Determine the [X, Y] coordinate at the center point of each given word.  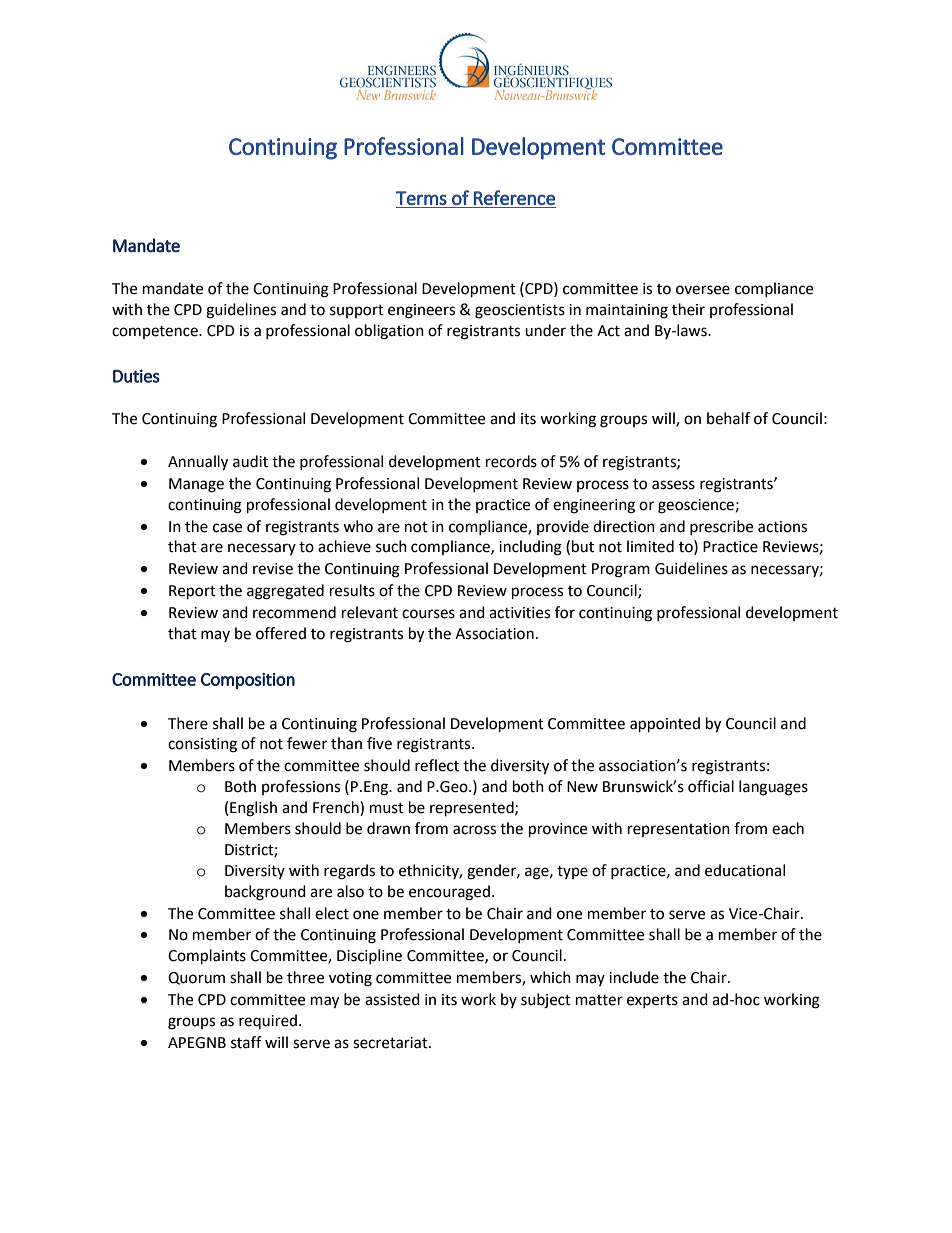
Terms [421, 198]
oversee [703, 290]
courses [428, 614]
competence [156, 332]
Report [192, 592]
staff [246, 1042]
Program [621, 570]
